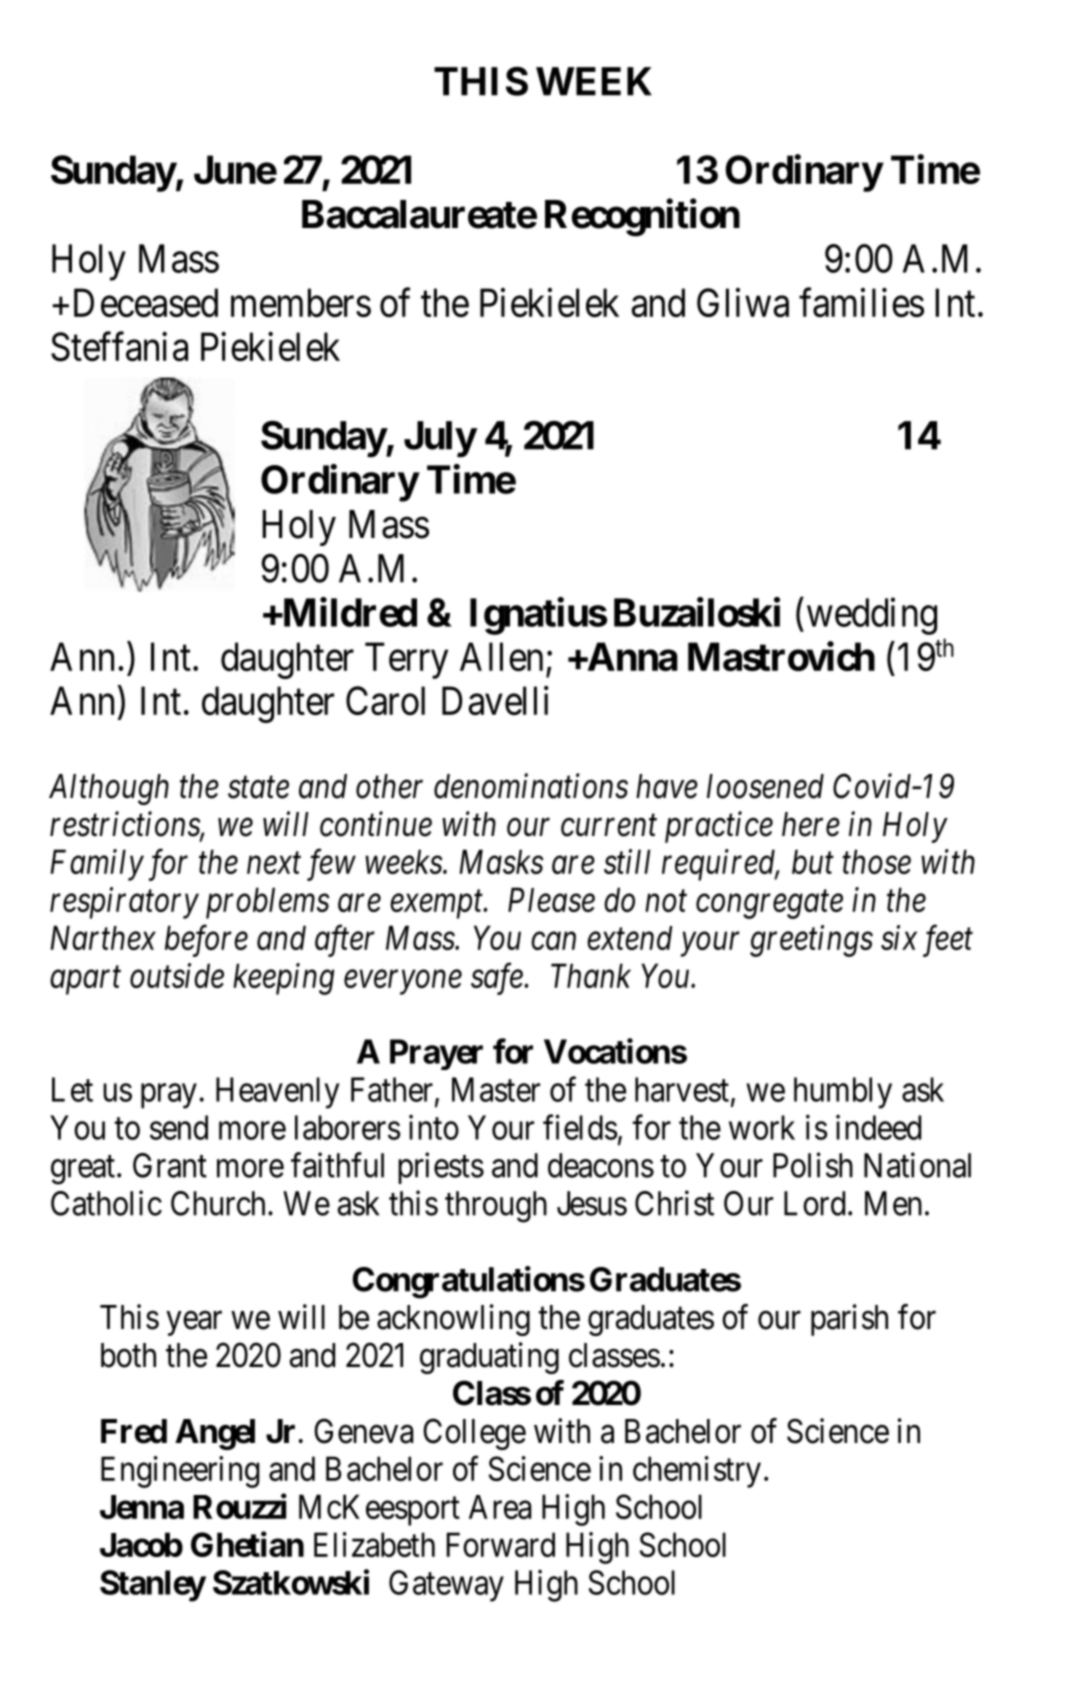 The width and height of the screenshot is (1088, 1682). Describe the element at coordinates (843, 1093) in the screenshot. I see `humbly` at that location.
